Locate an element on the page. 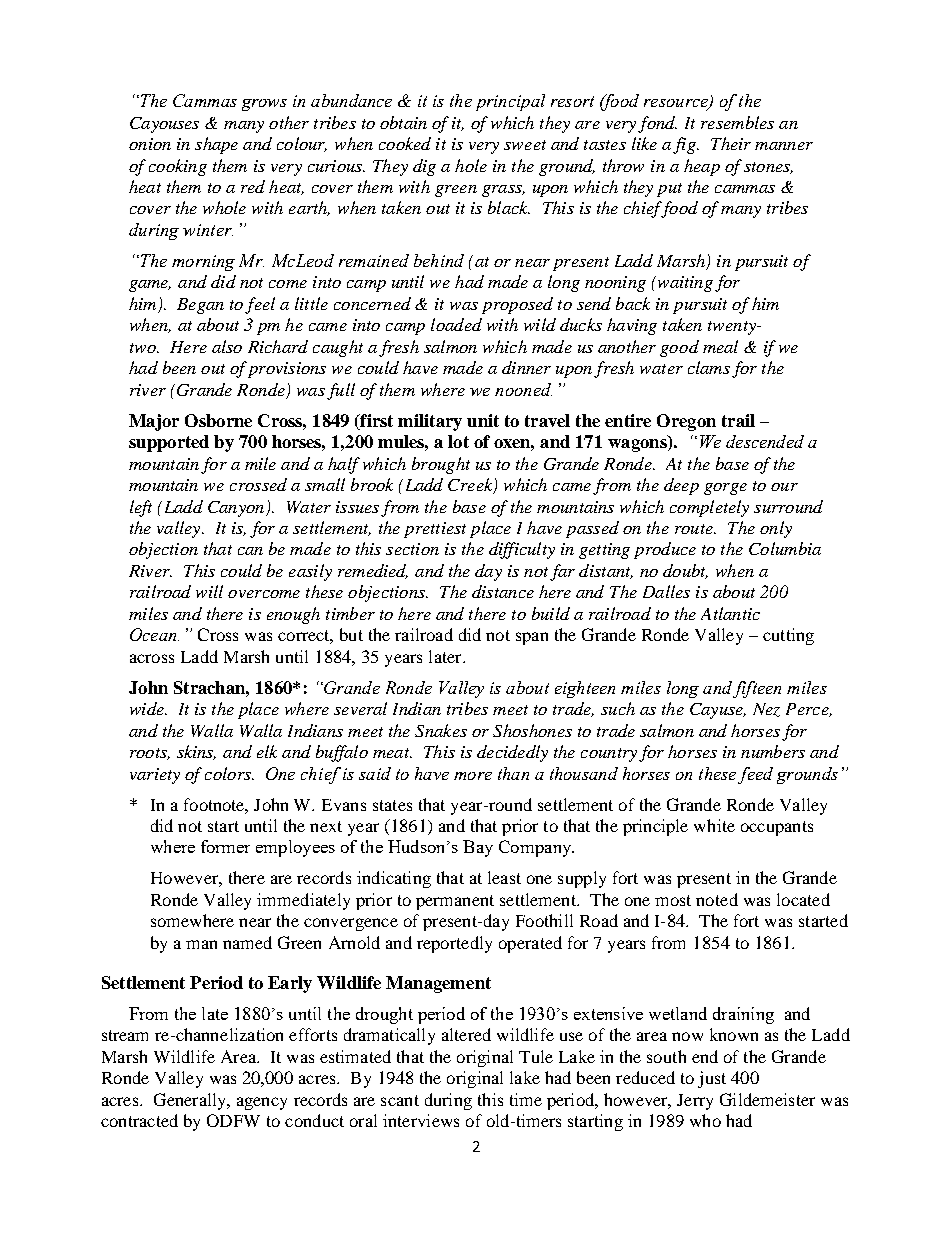 The width and height of the document is (952, 1233). principal is located at coordinates (510, 102).
